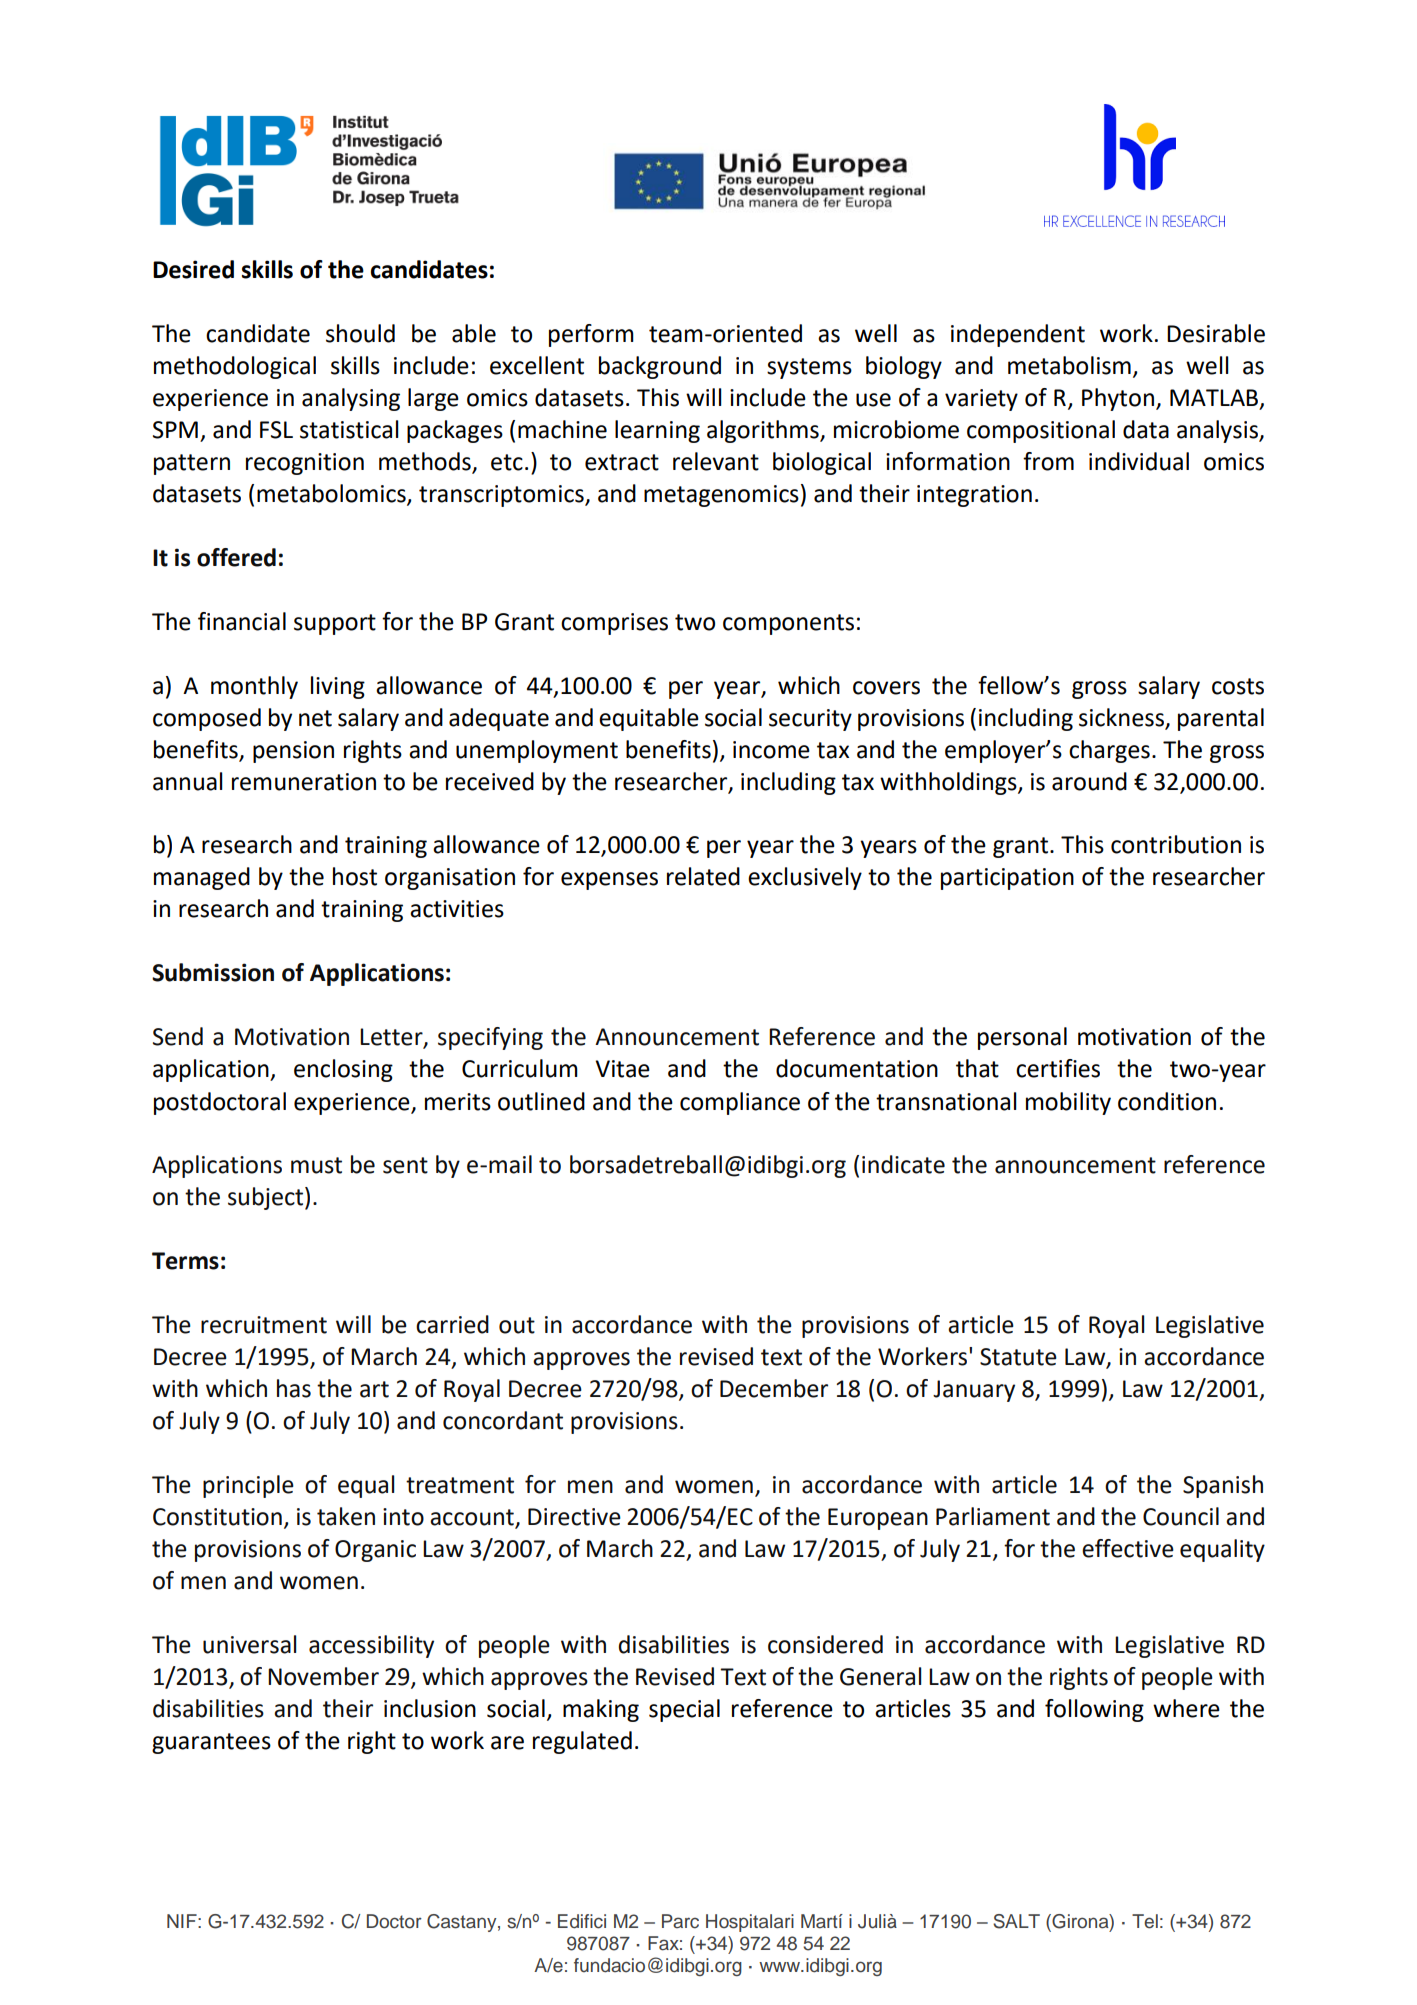  Describe the element at coordinates (660, 367) in the screenshot. I see `background` at that location.
